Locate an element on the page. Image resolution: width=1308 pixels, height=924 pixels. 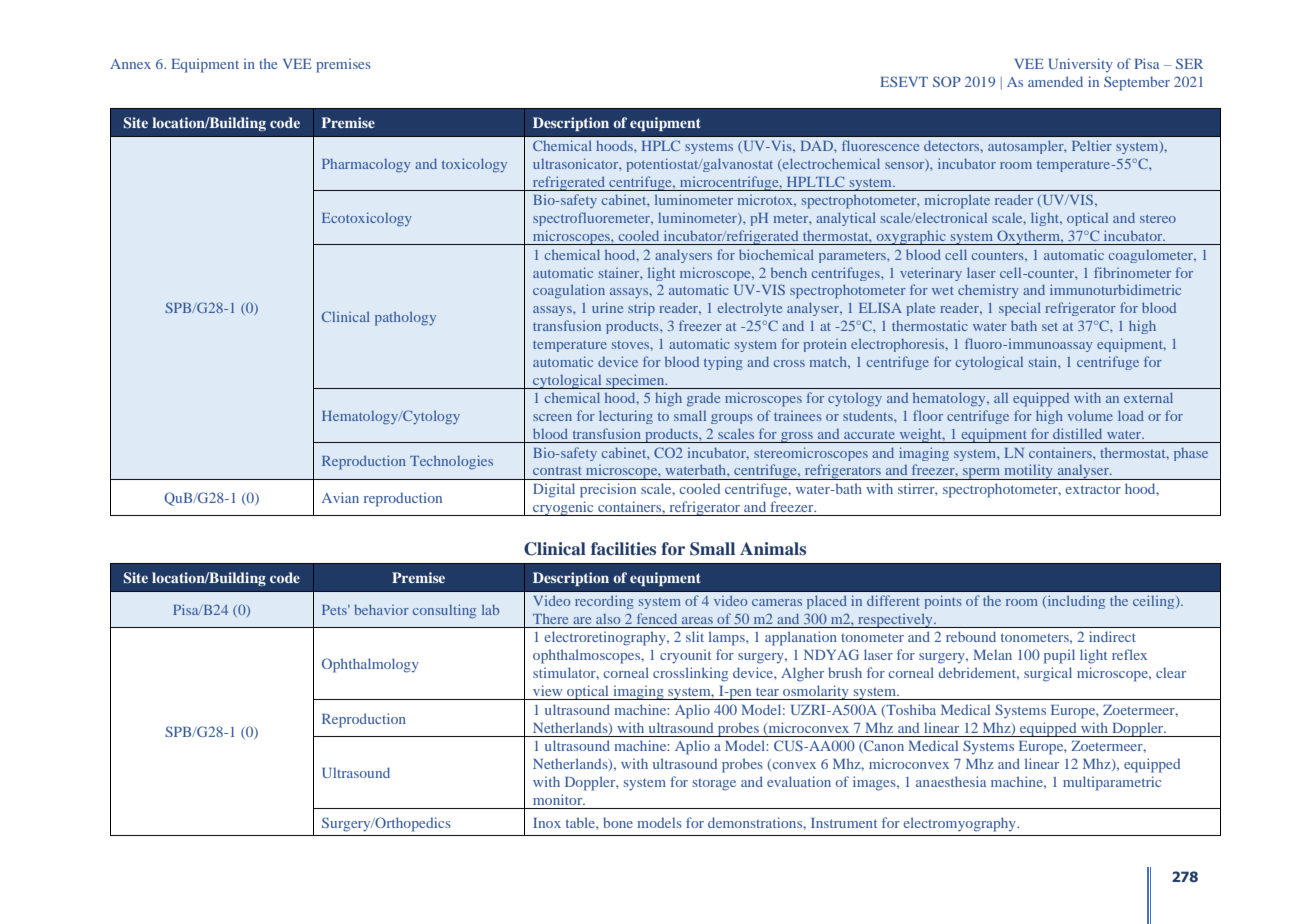
HPLC is located at coordinates (661, 145).
